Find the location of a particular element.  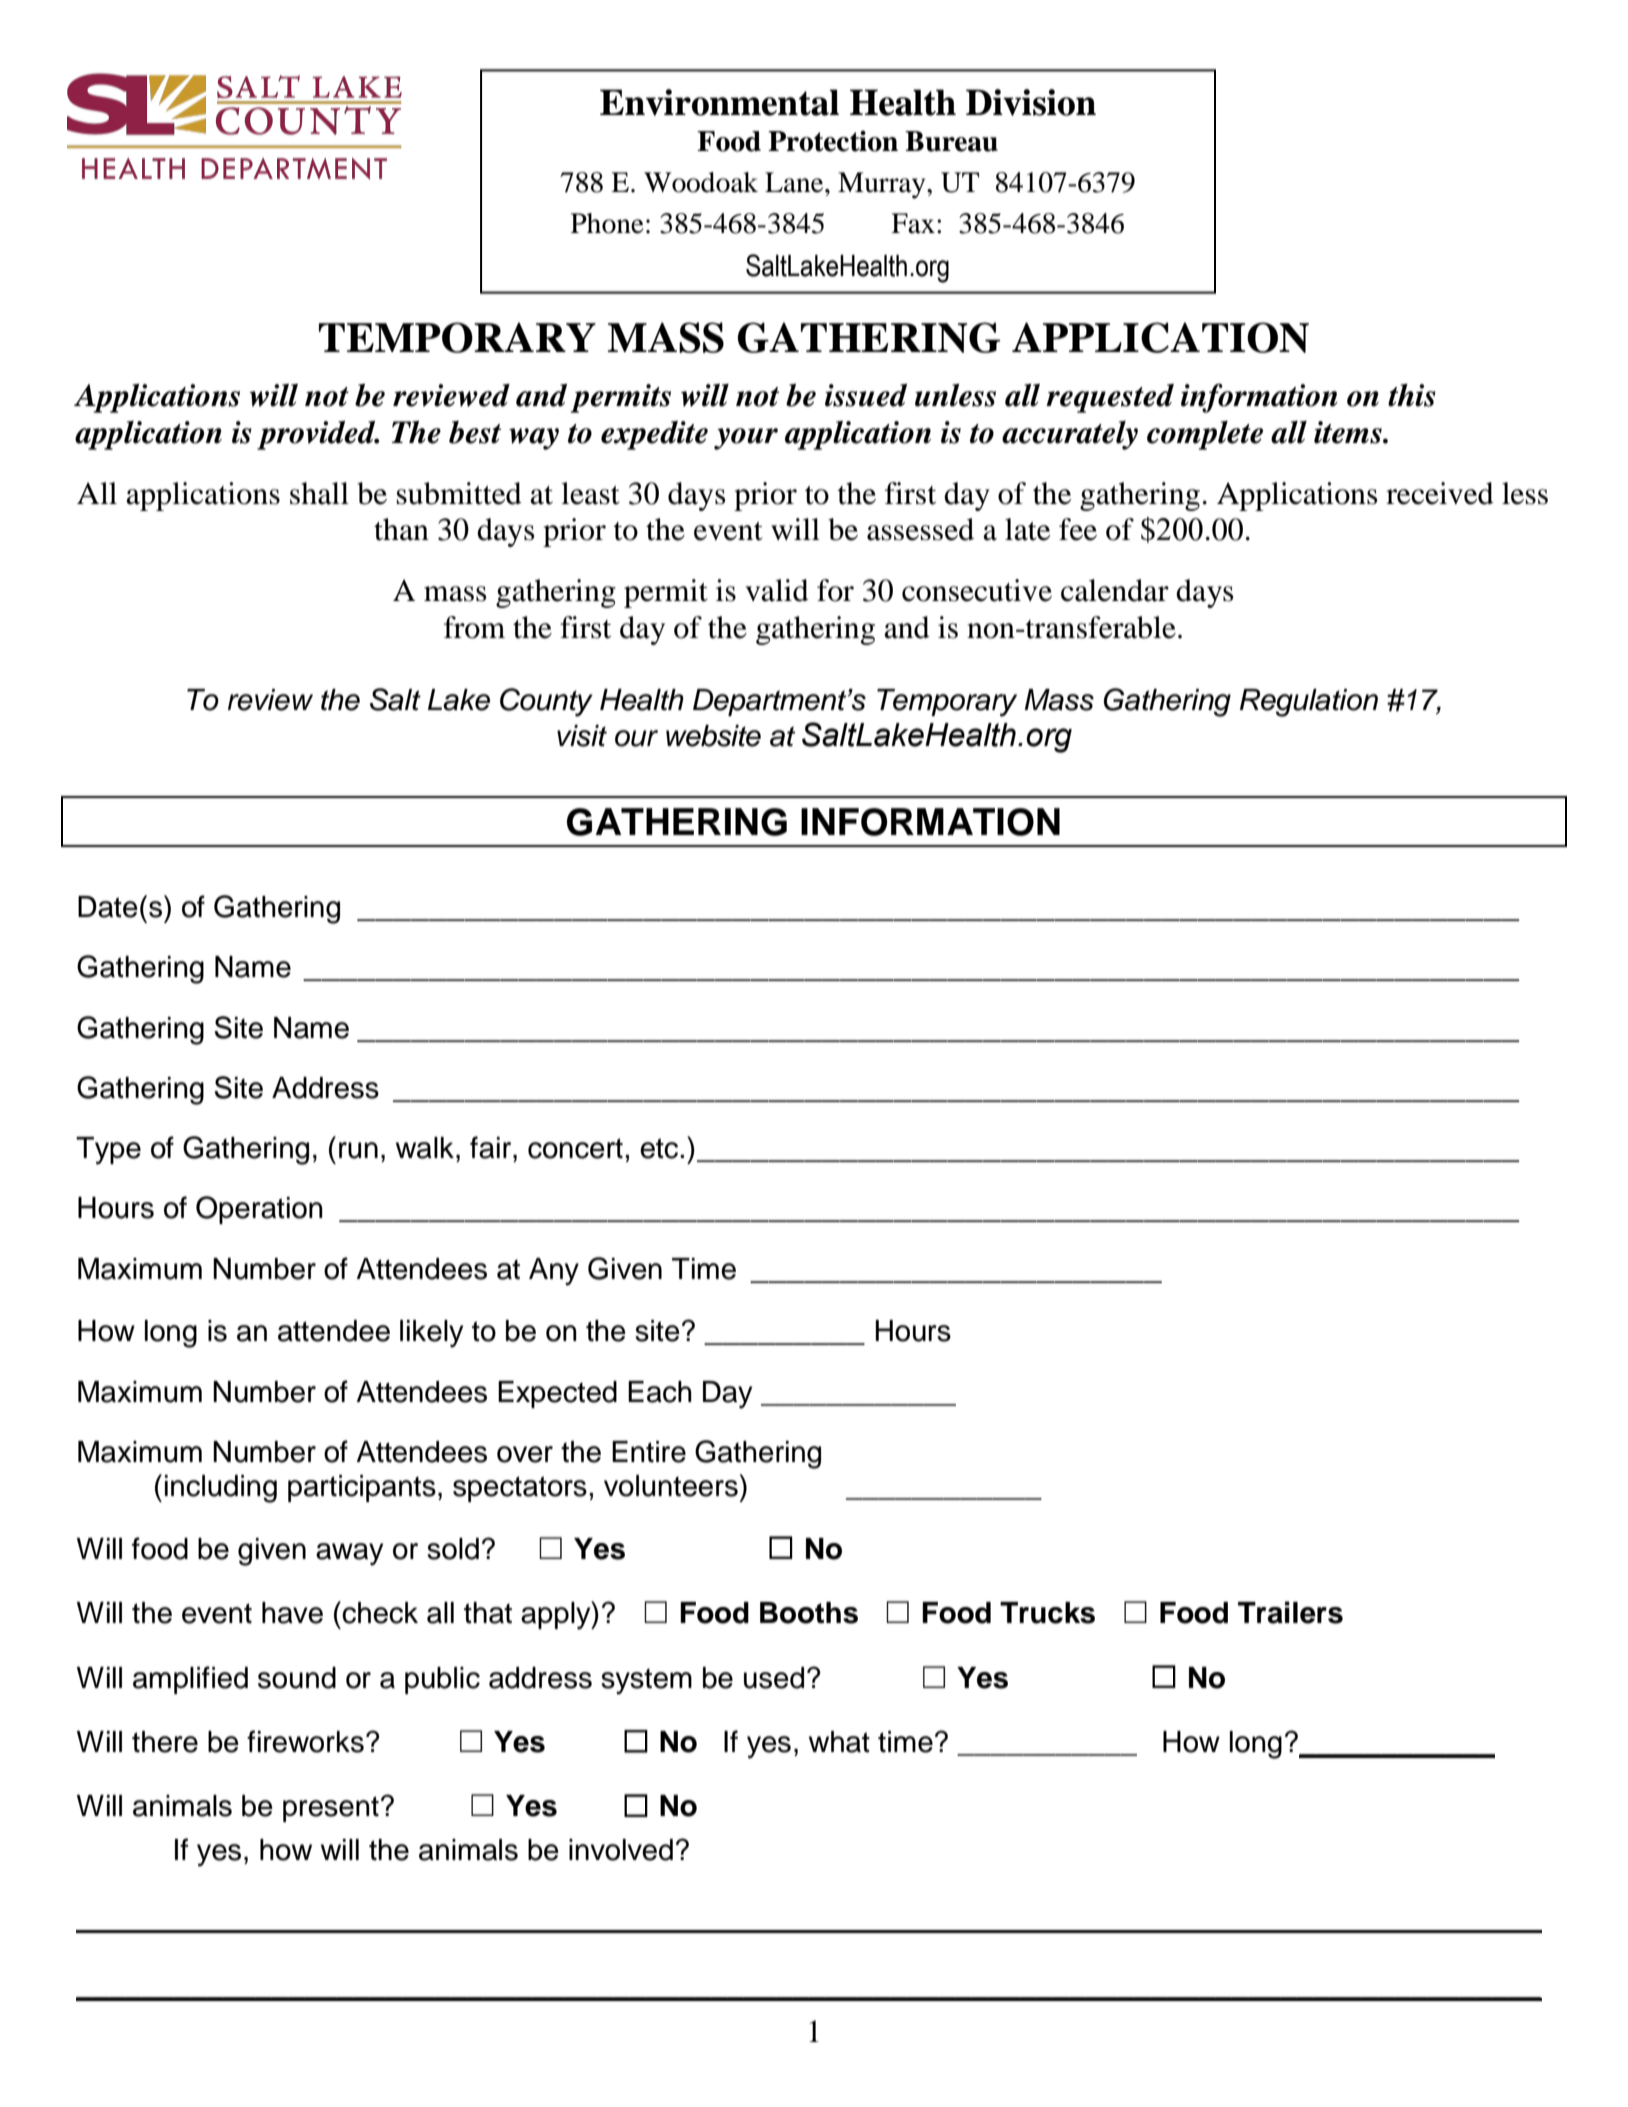

Lane is located at coordinates (795, 182).
